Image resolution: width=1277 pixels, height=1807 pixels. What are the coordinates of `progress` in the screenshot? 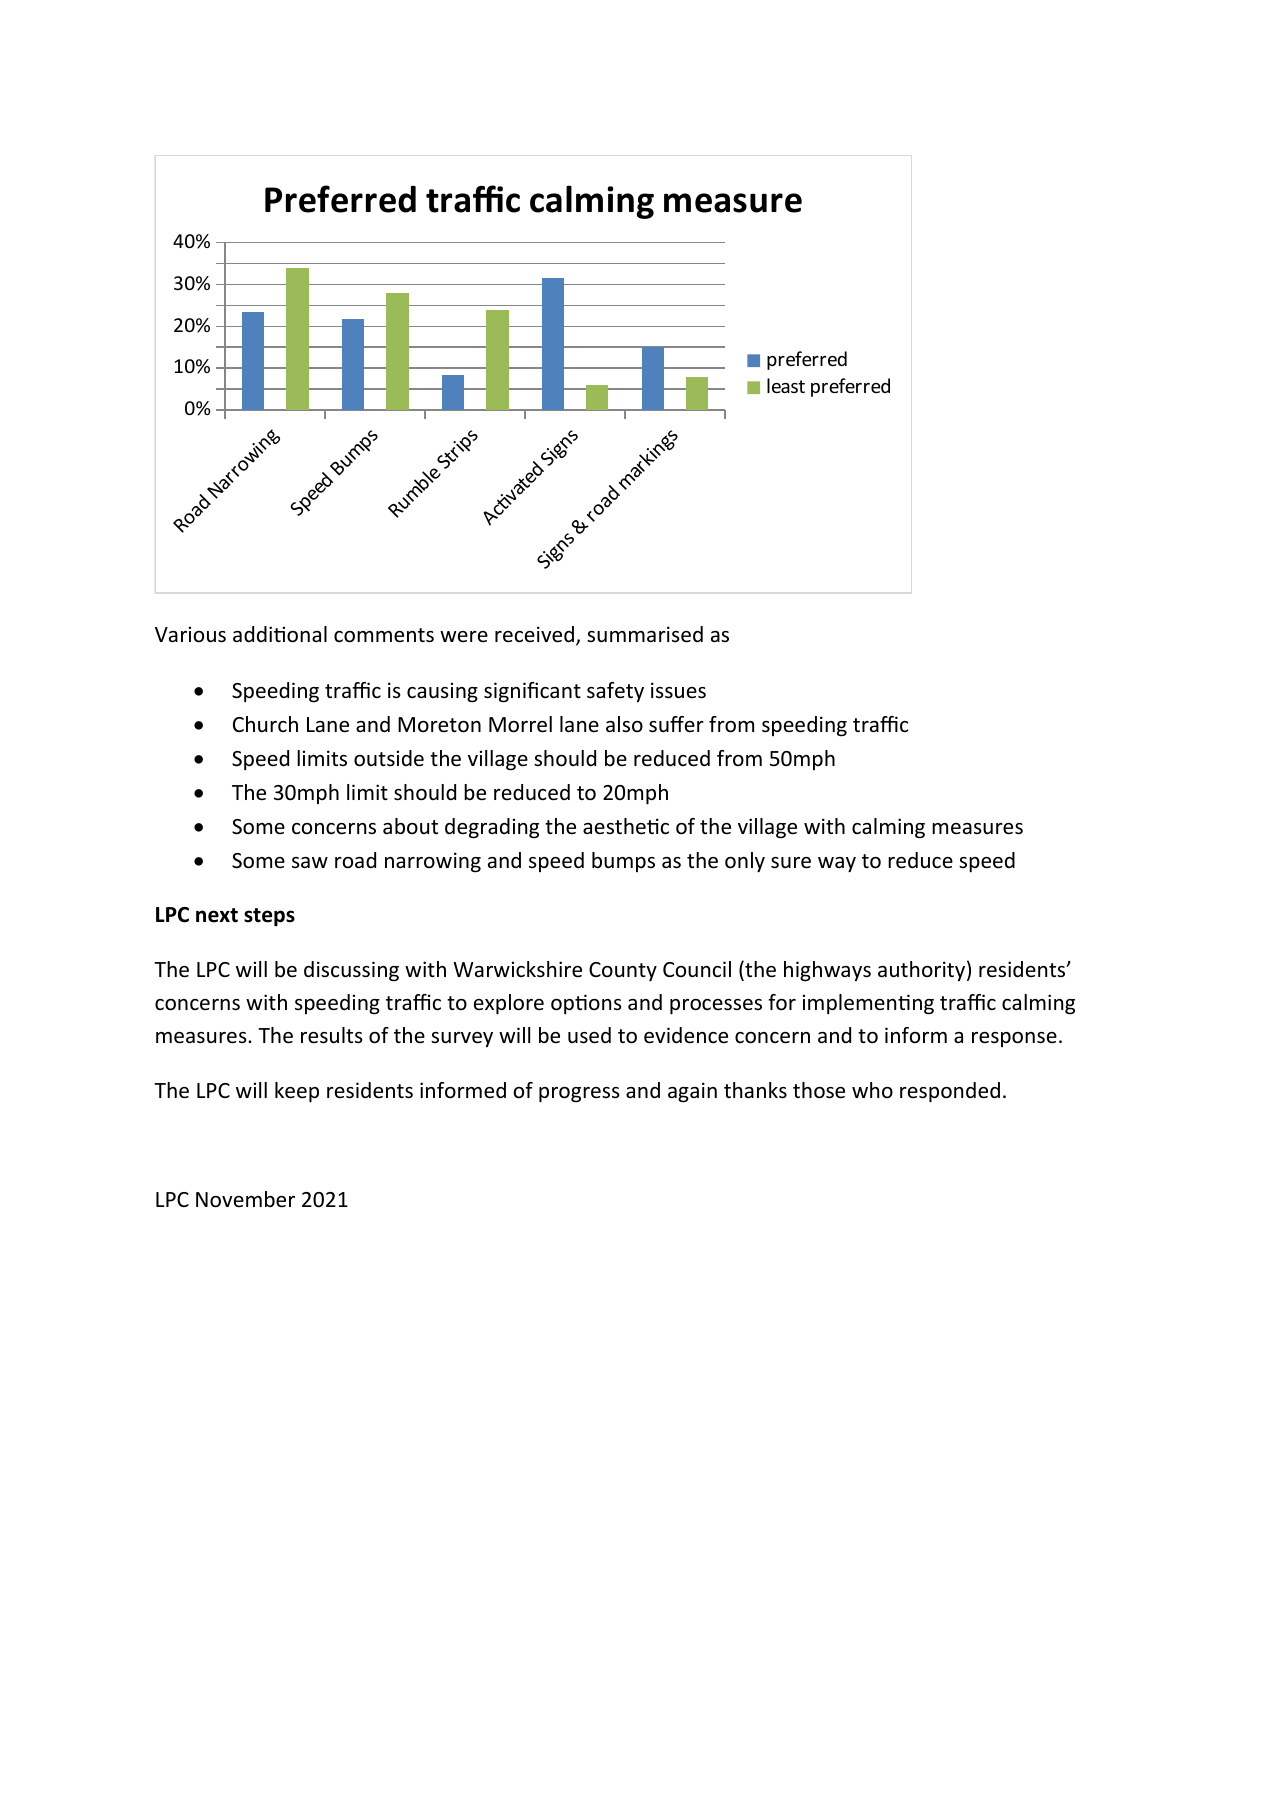 It's located at (579, 1095).
